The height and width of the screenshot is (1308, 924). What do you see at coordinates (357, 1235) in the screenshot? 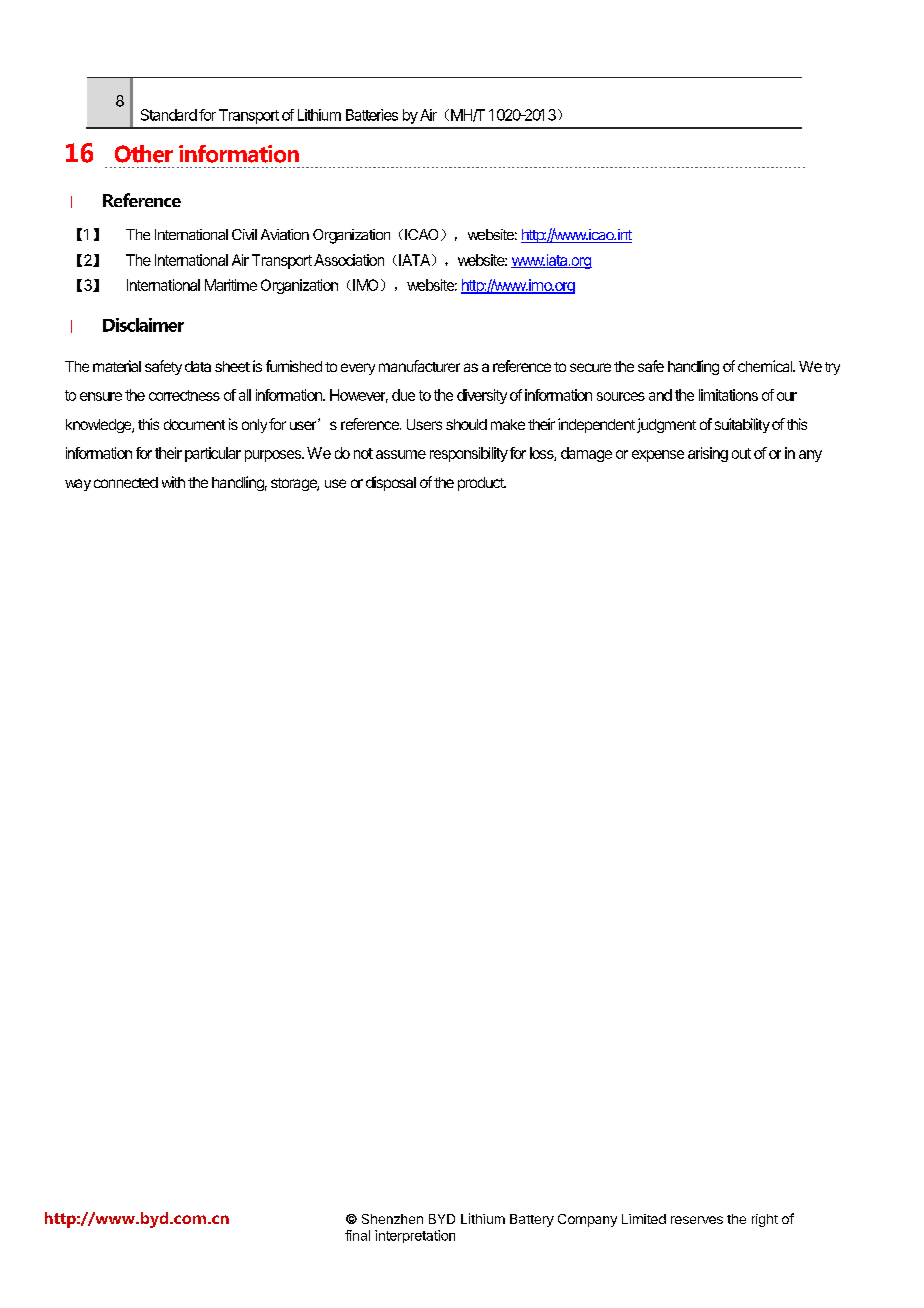
I see `final` at bounding box center [357, 1235].
